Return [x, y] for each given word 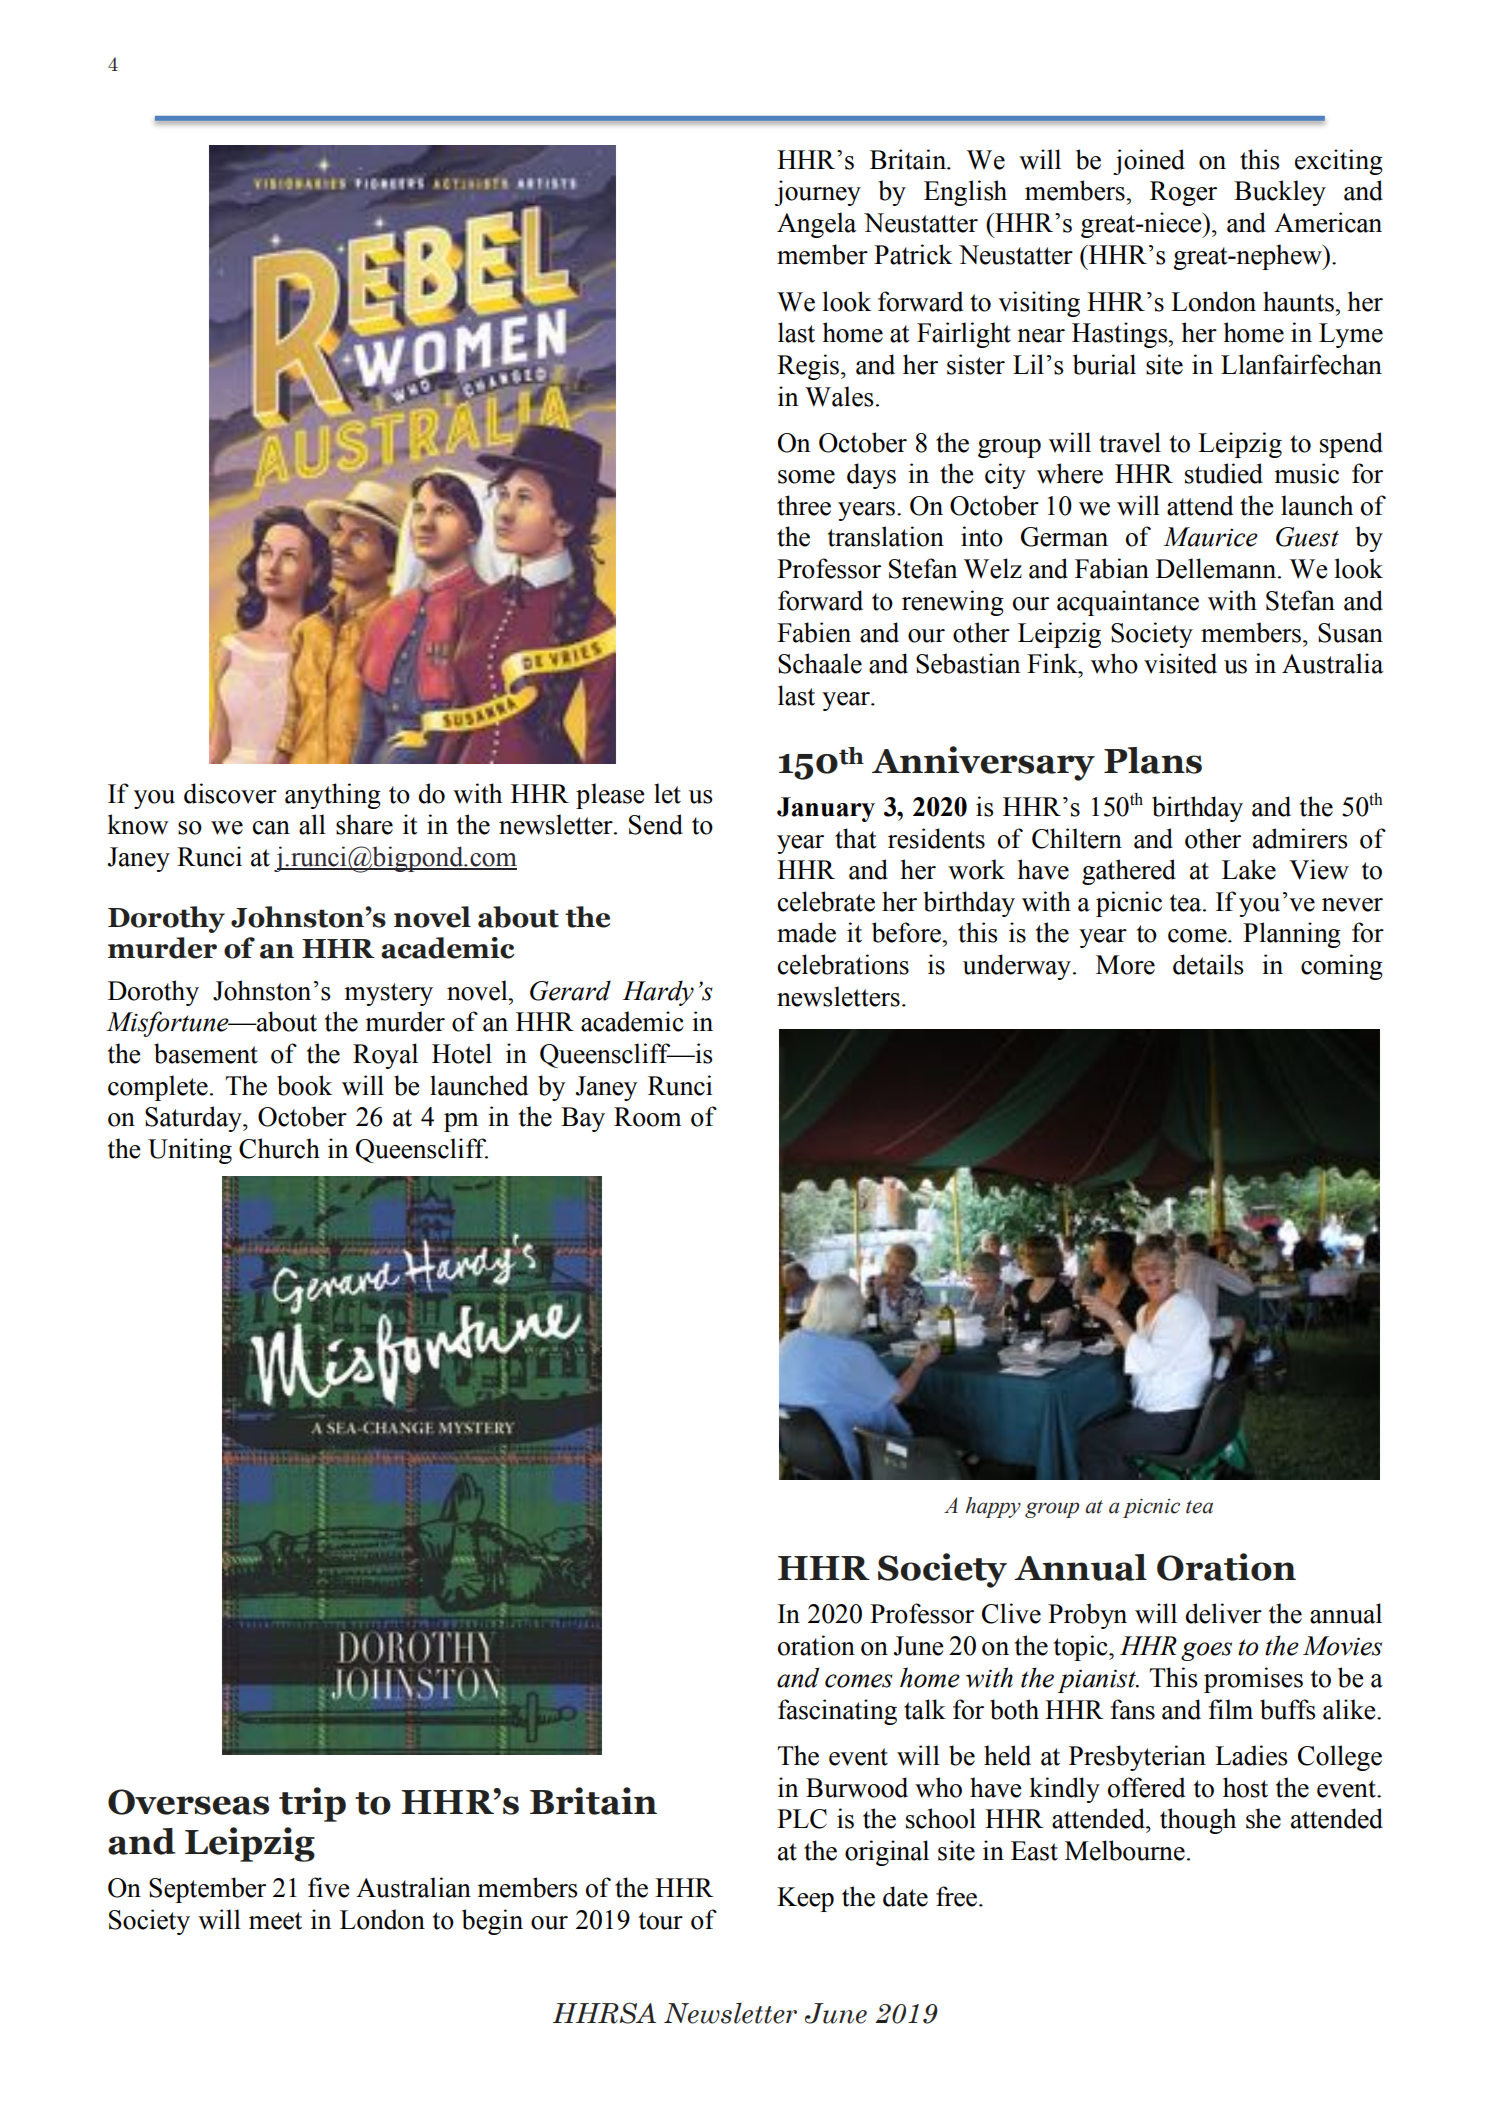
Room [647, 1117]
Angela [816, 225]
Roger [1183, 193]
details [1208, 964]
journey [818, 193]
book [304, 1085]
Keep [805, 1899]
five [329, 1887]
